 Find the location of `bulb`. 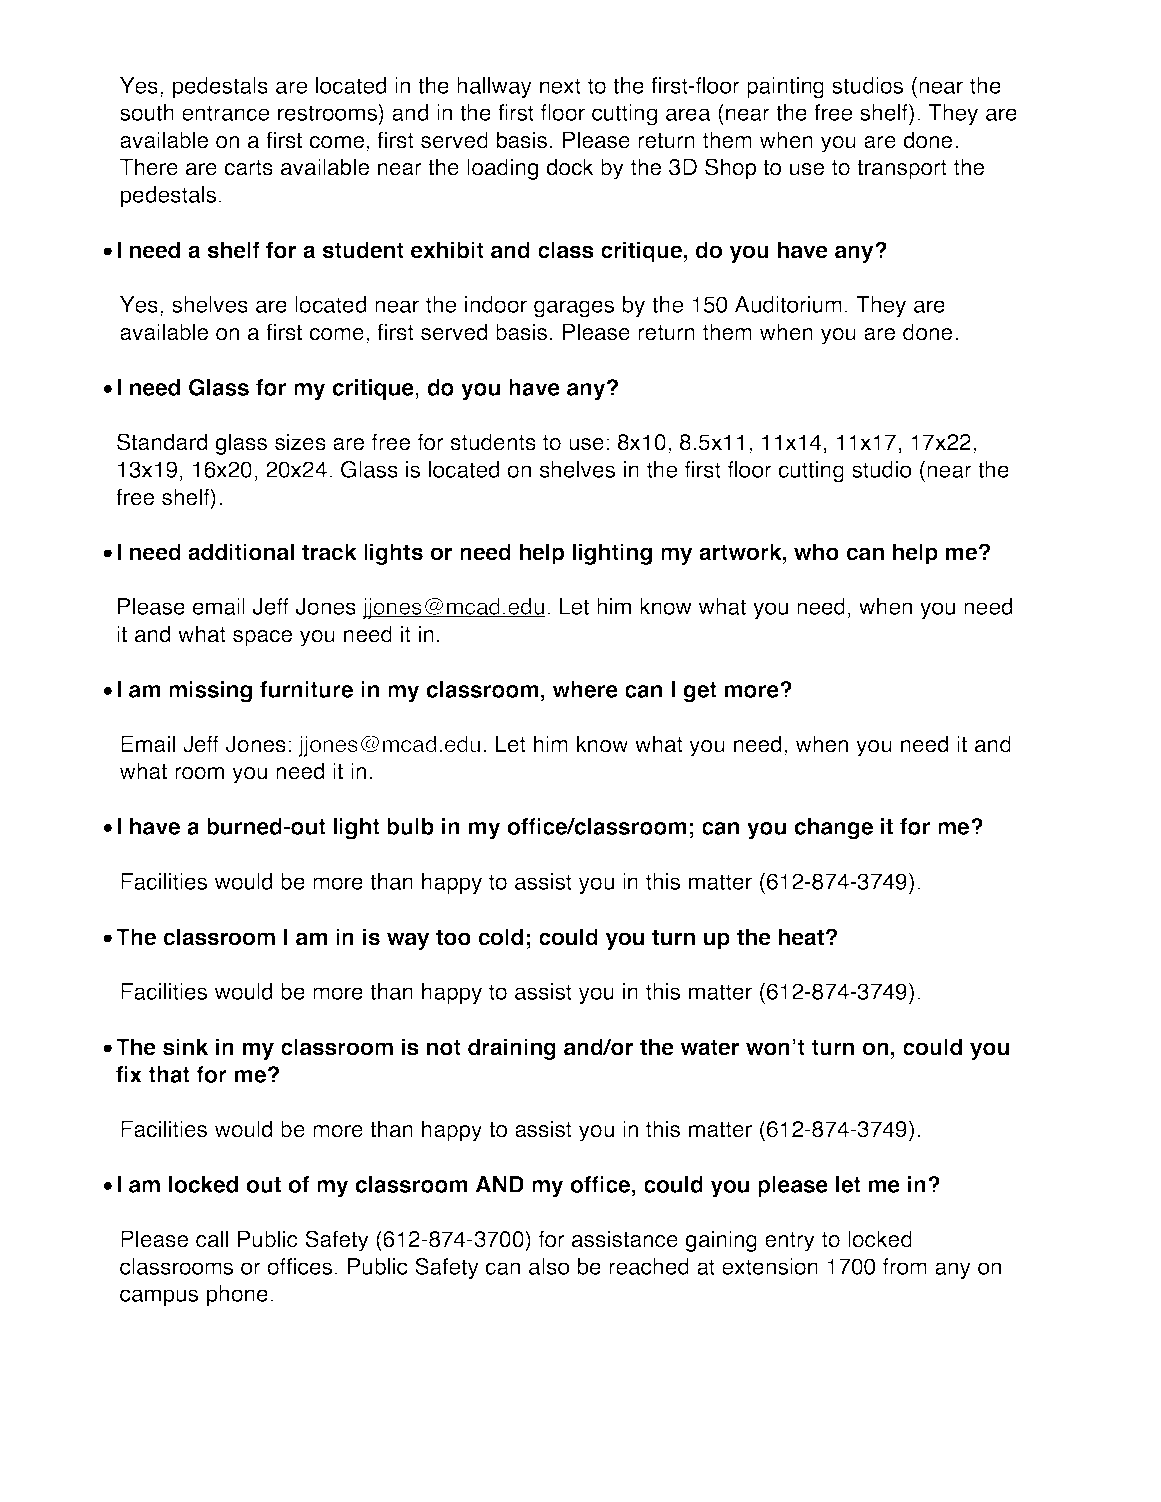

bulb is located at coordinates (410, 826).
